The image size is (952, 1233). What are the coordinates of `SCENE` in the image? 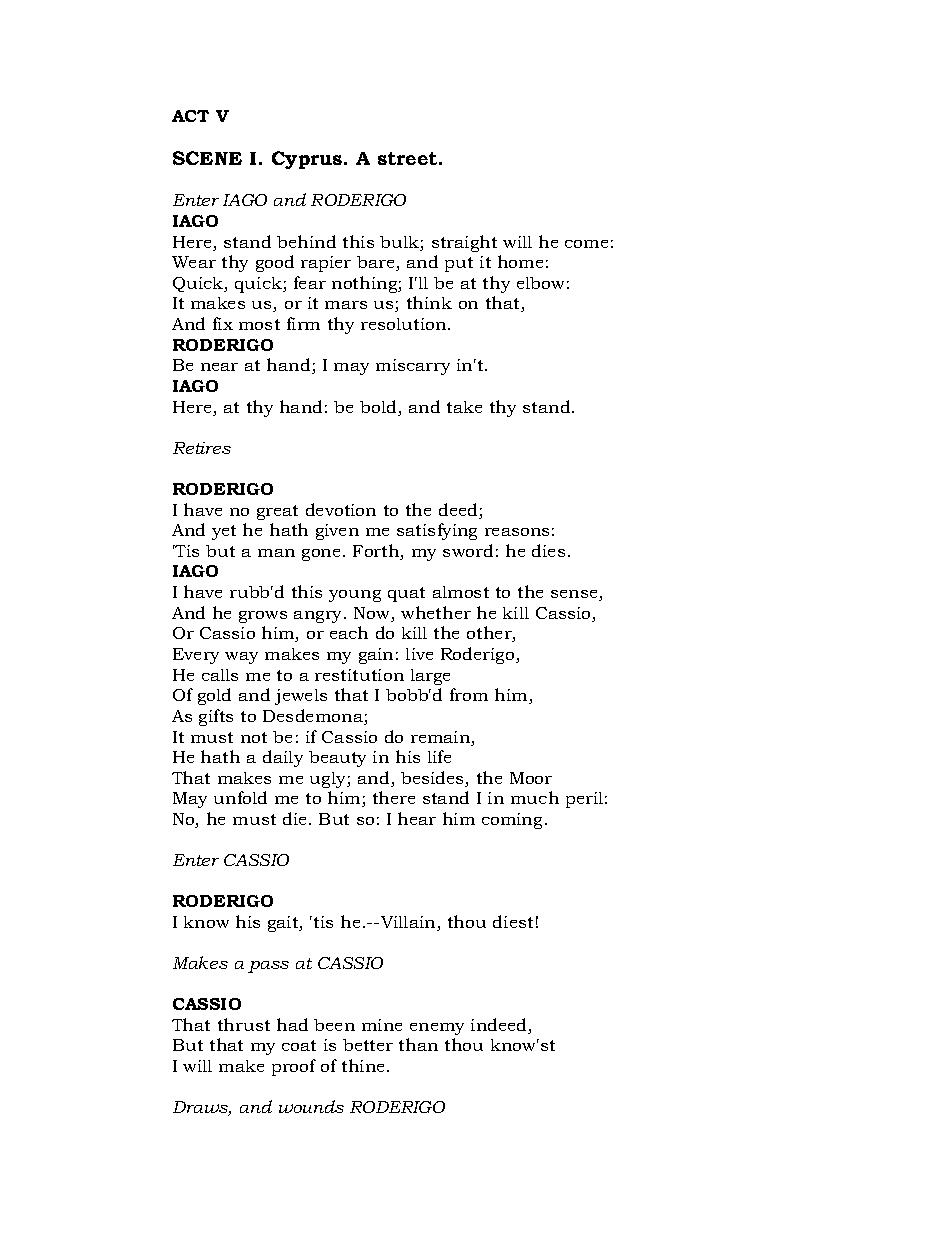 It's located at (207, 158).
